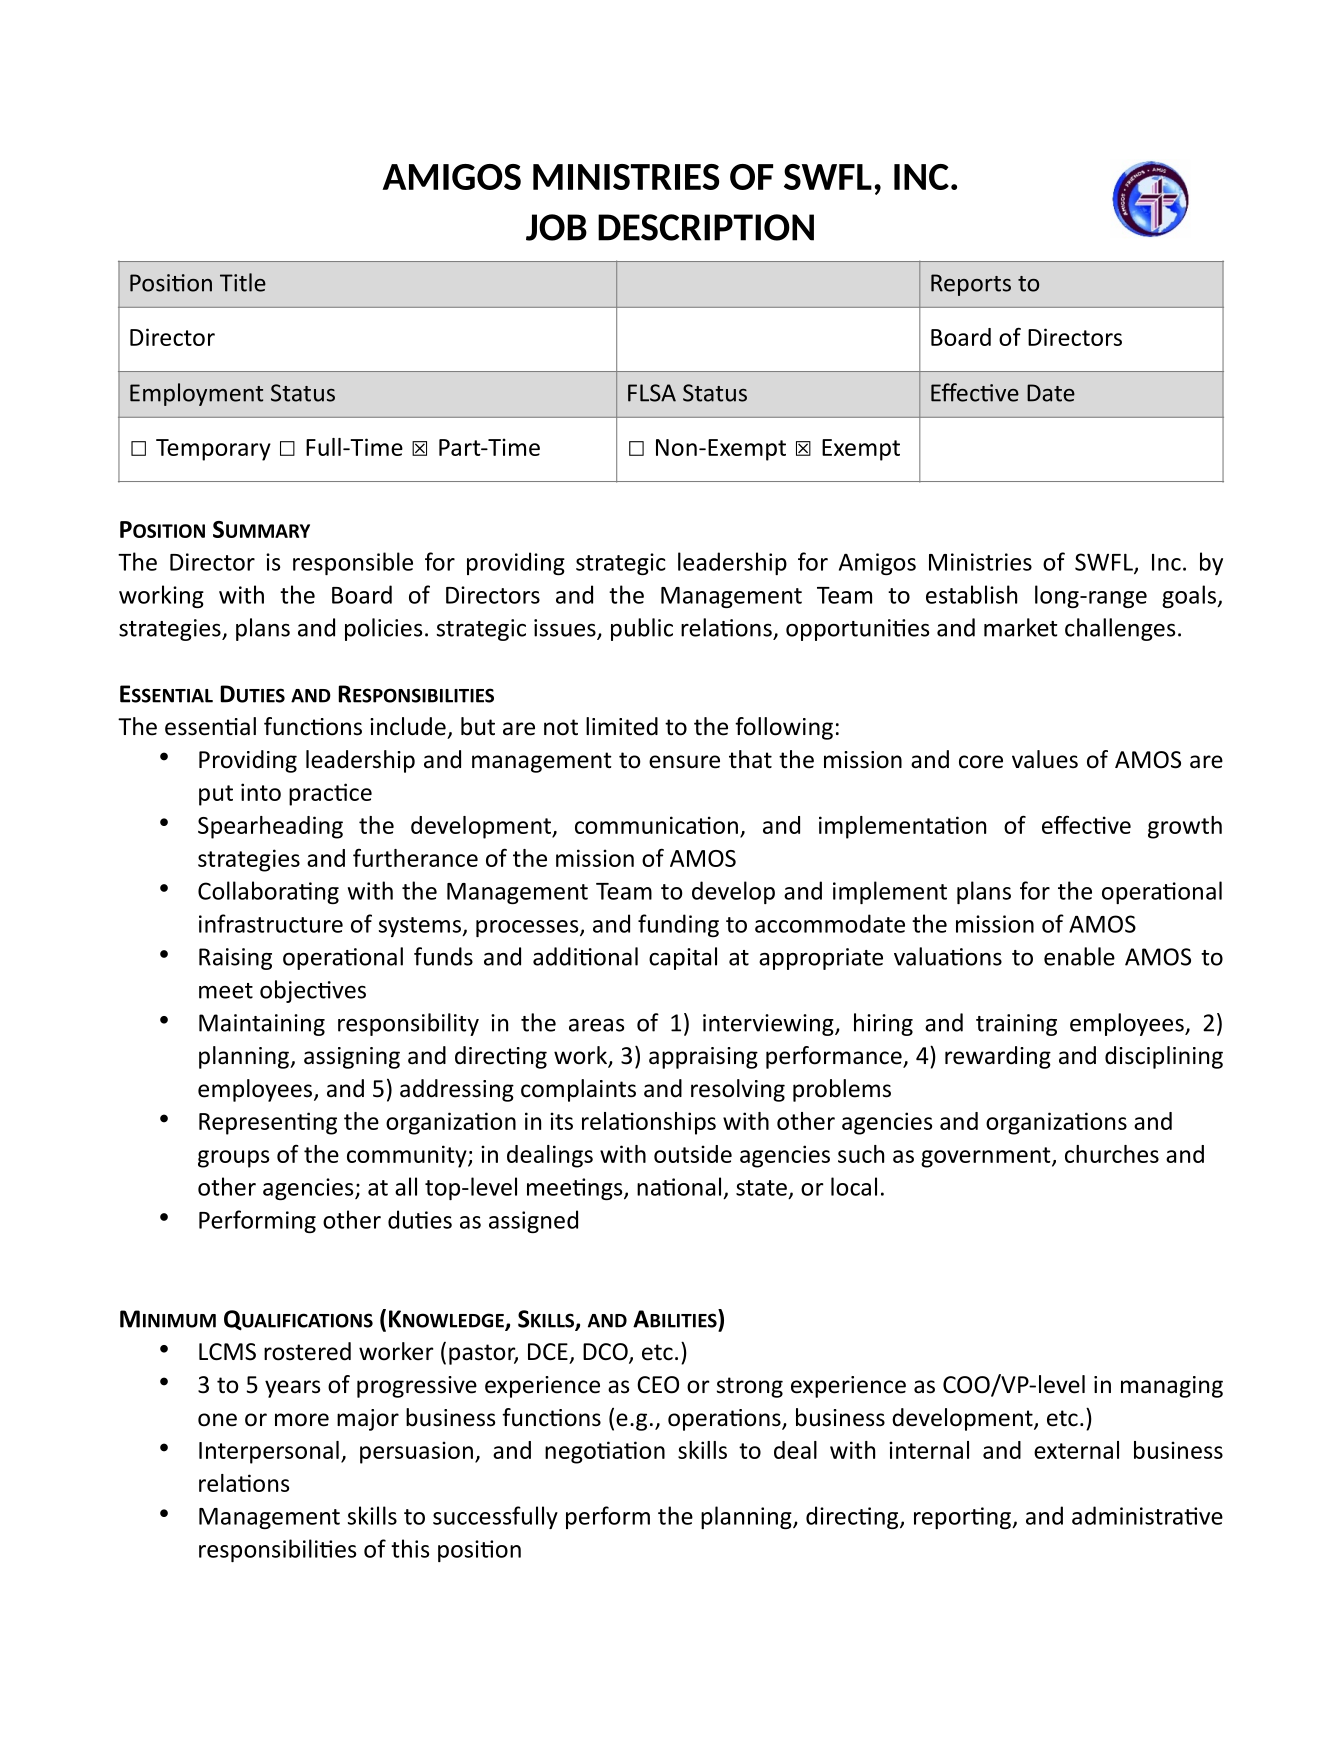  I want to click on DESCRIPTION, so click(706, 227).
